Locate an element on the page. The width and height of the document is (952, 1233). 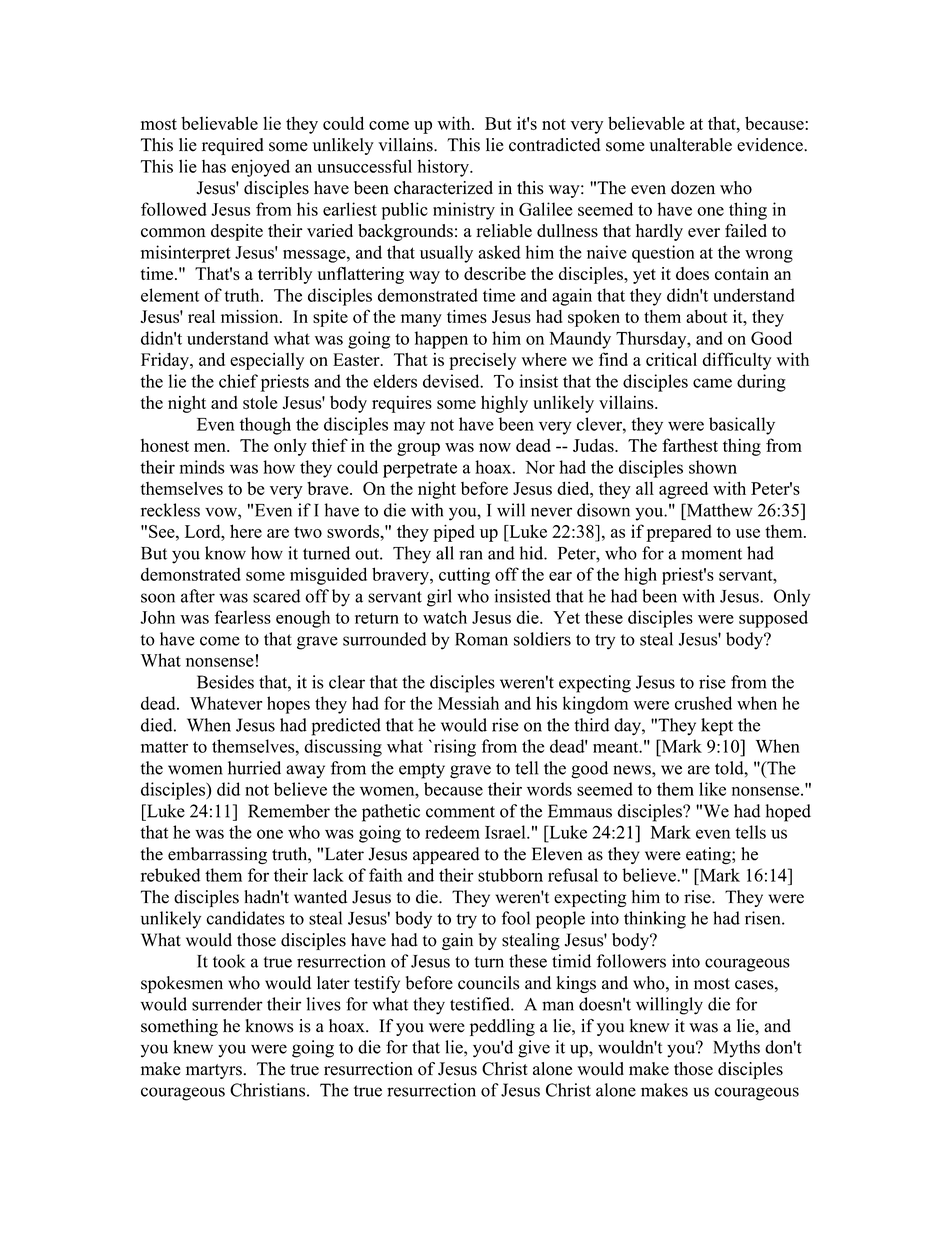
Myths is located at coordinates (736, 1049).
